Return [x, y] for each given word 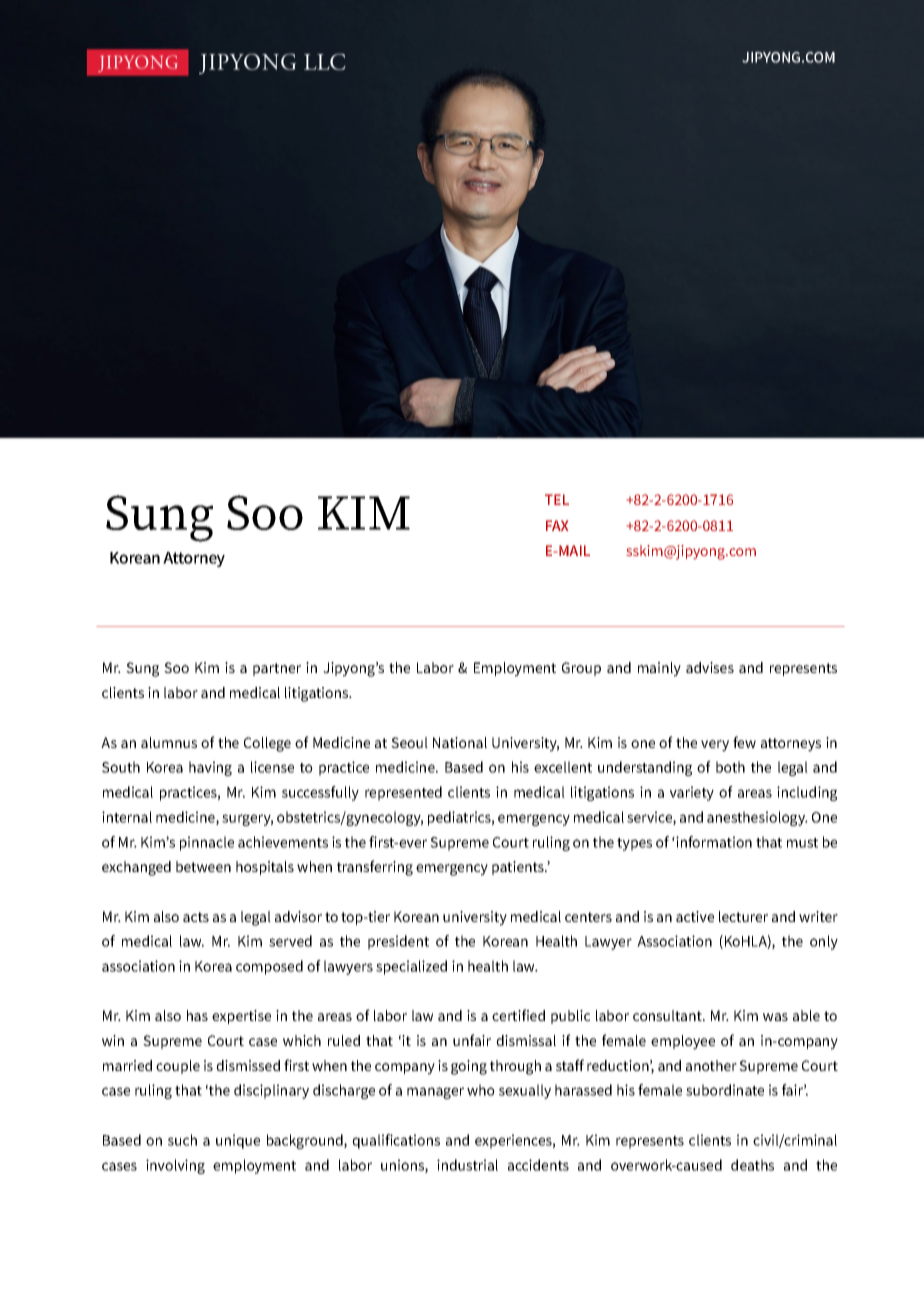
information [713, 842]
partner [277, 669]
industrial [467, 1165]
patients [519, 868]
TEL [557, 499]
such [182, 1140]
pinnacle [207, 843]
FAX [557, 525]
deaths [752, 1165]
